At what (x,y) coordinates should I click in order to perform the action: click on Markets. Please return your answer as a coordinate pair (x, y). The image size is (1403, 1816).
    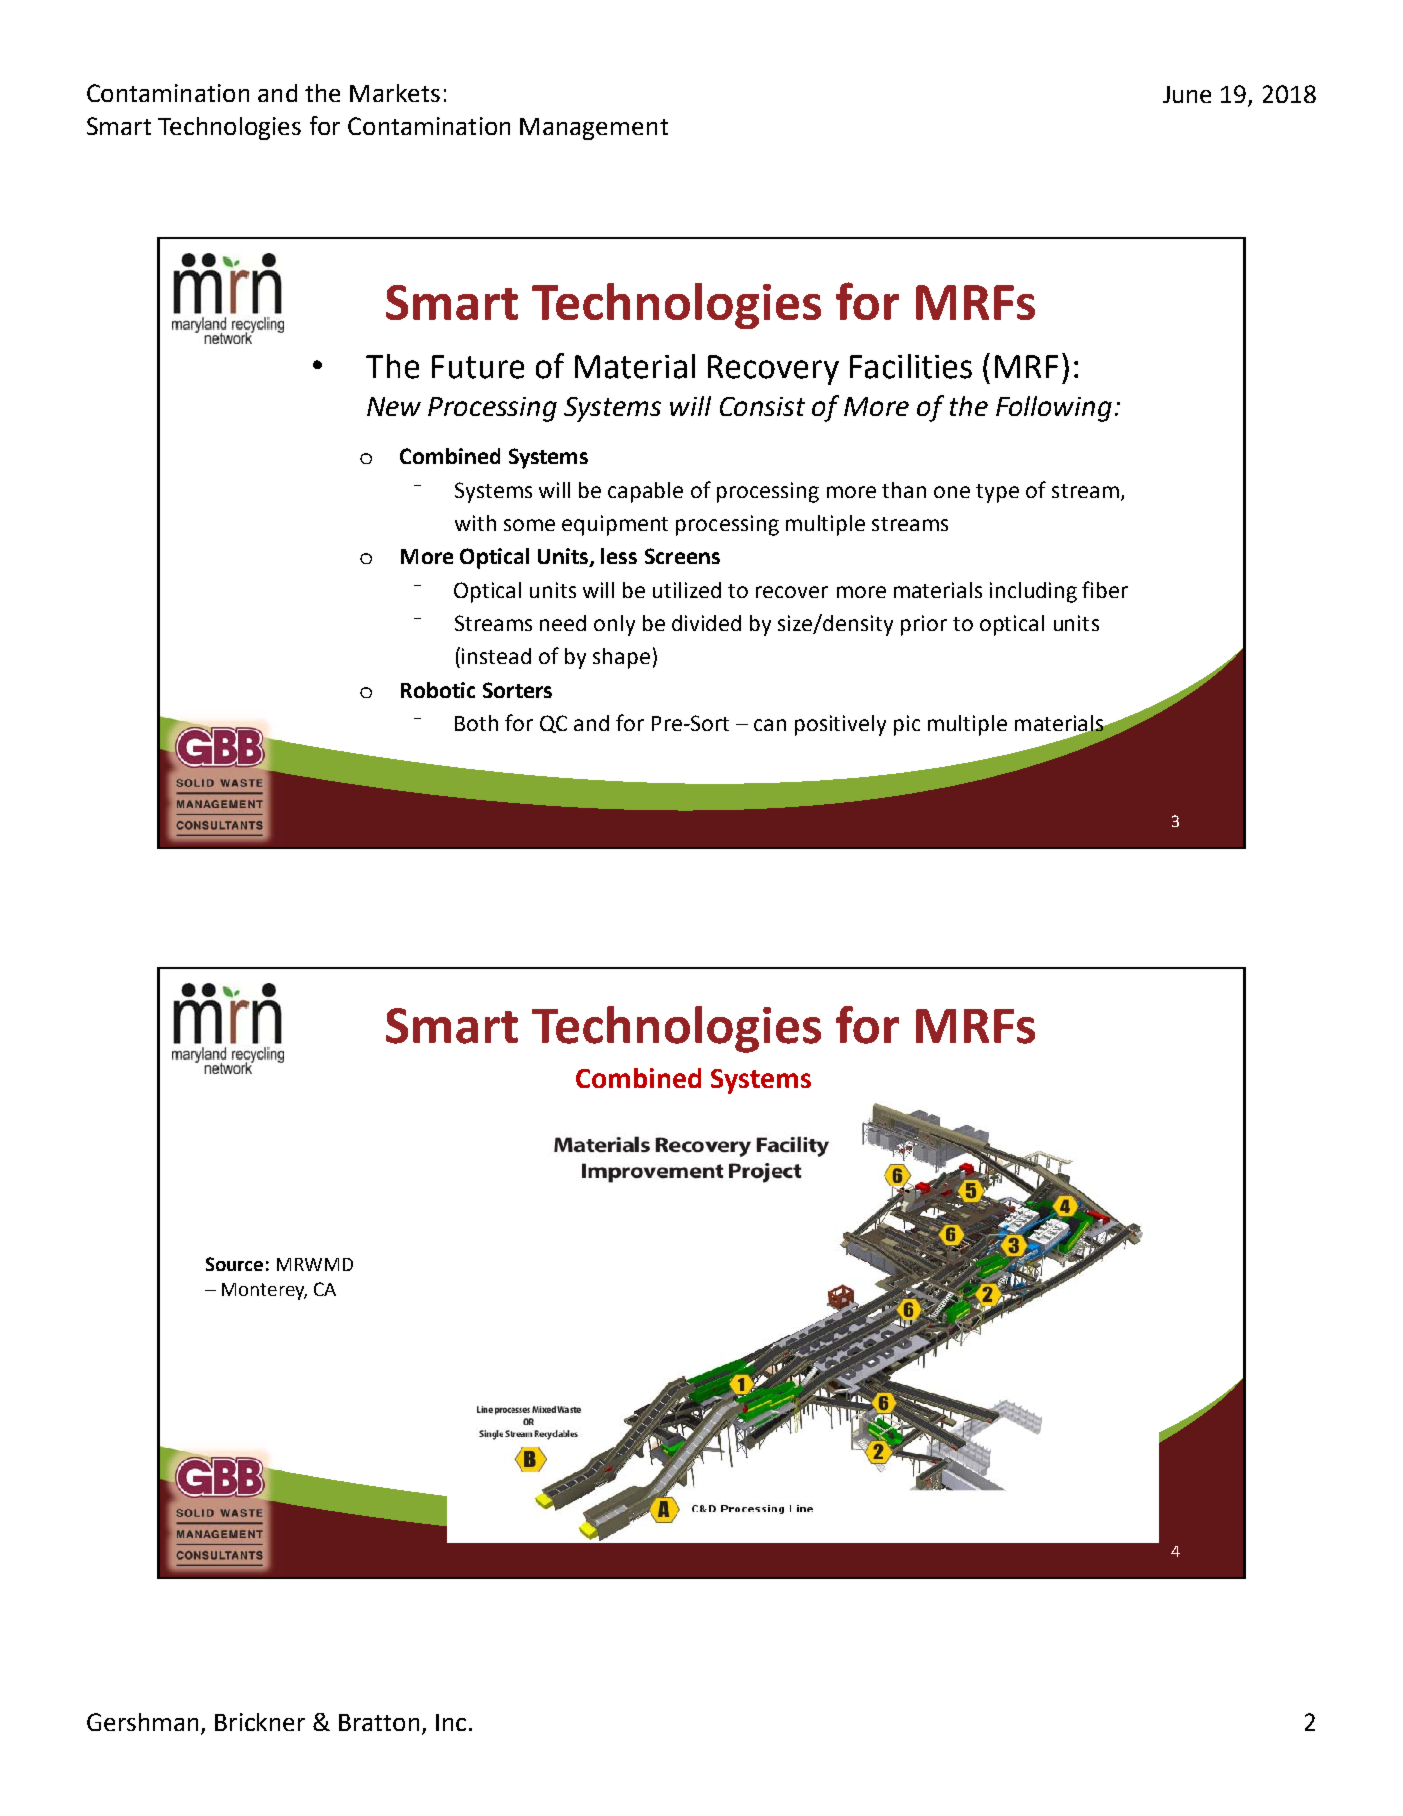
    Looking at the image, I should click on (395, 93).
